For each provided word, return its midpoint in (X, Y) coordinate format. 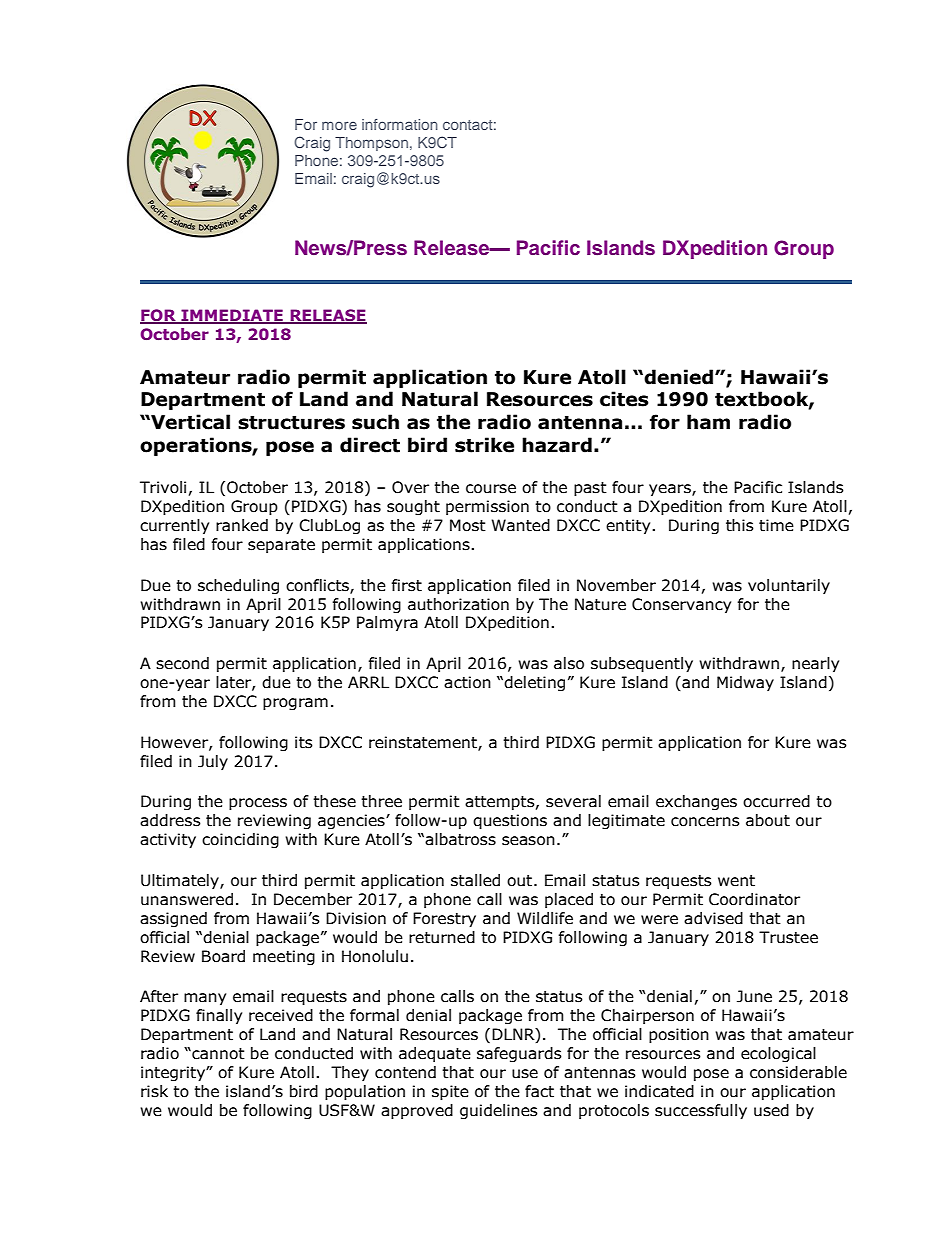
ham (708, 422)
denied (678, 377)
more (339, 125)
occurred (776, 801)
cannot (217, 1054)
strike (484, 445)
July (213, 762)
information (400, 124)
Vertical (189, 422)
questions (510, 821)
